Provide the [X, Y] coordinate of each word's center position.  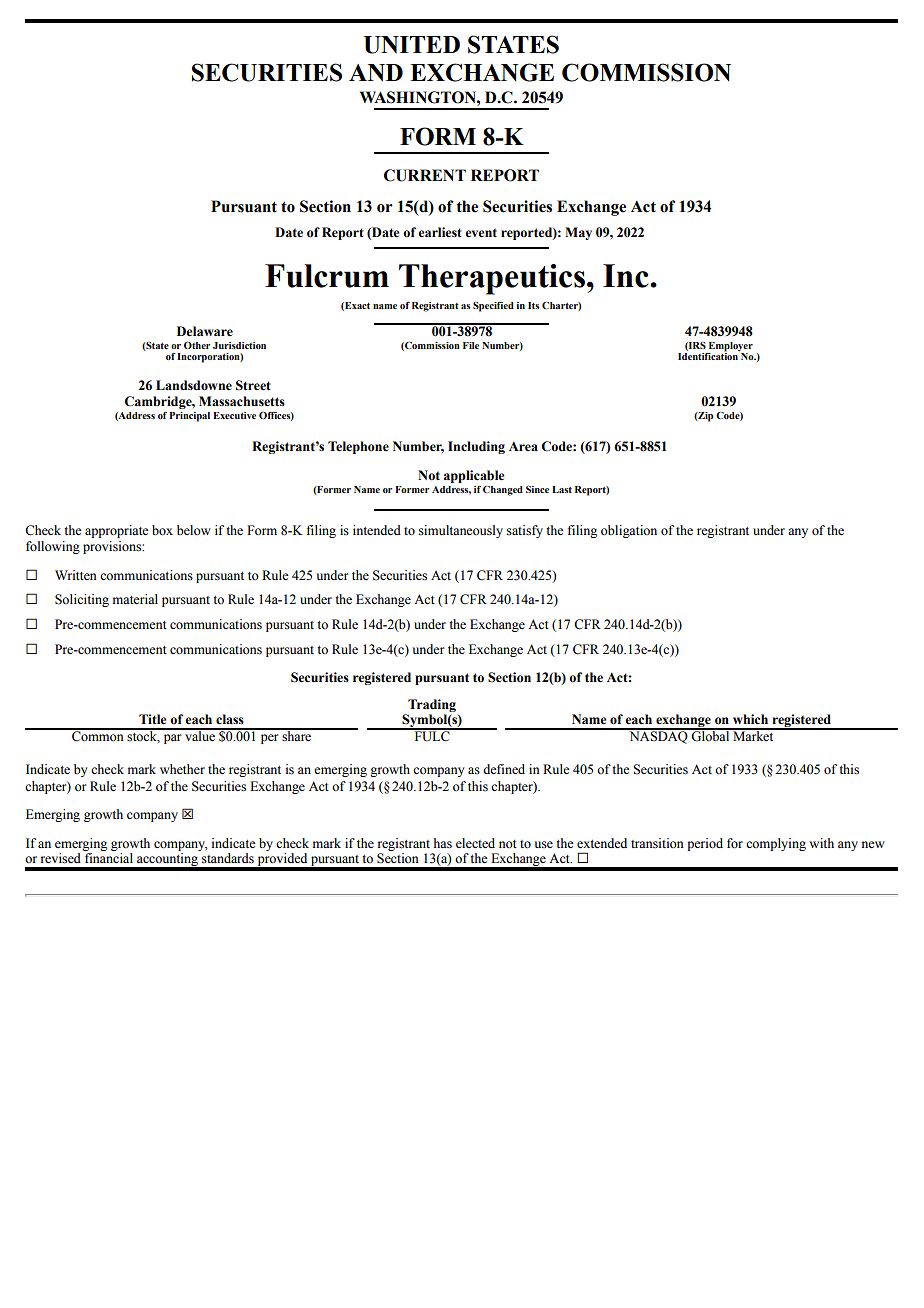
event [481, 233]
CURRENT [425, 175]
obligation [629, 531]
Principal [189, 417]
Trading [431, 707]
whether [182, 769]
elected [475, 843]
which [750, 719]
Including [476, 447]
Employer [731, 347]
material [135, 599]
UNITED [412, 45]
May [578, 233]
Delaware [205, 331]
